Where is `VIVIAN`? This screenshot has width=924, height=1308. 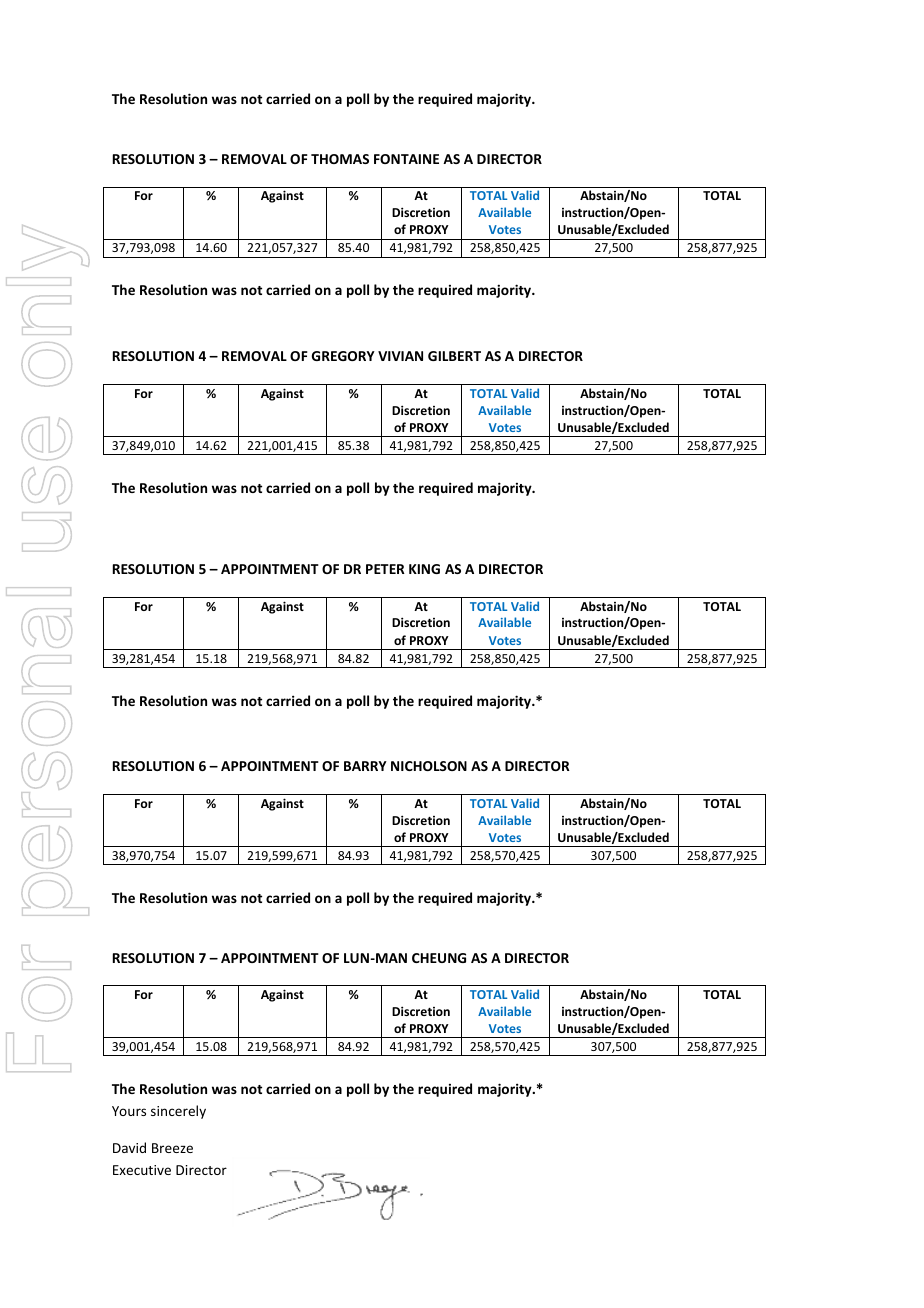
VIVIAN is located at coordinates (400, 356).
